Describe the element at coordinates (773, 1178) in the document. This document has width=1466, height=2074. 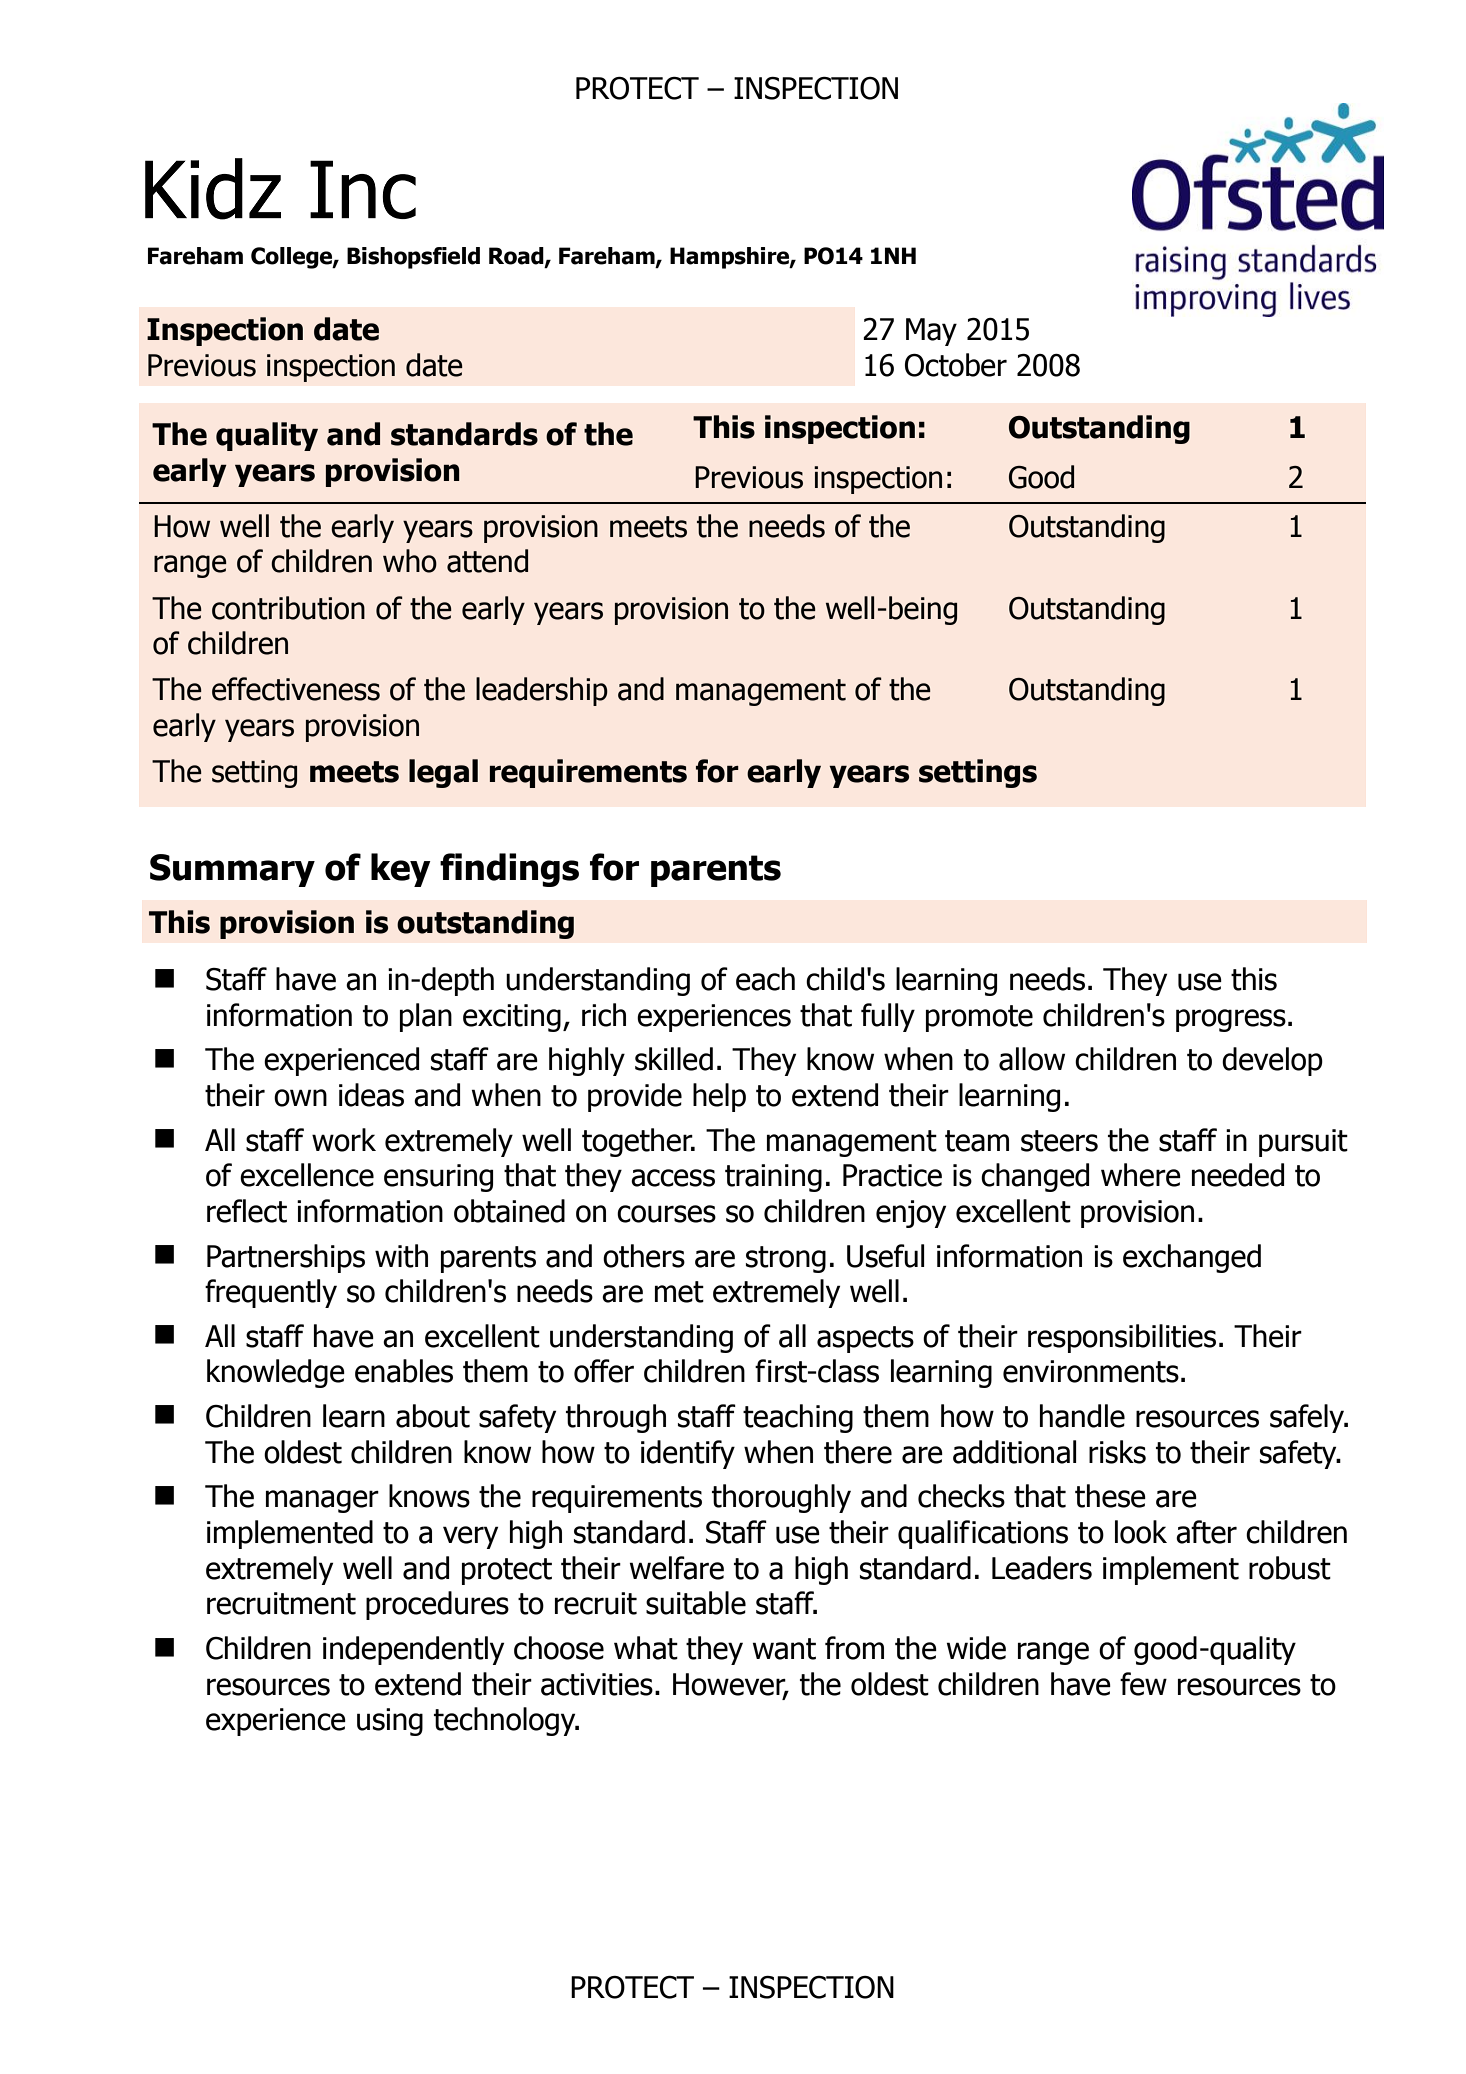
I see `training` at that location.
